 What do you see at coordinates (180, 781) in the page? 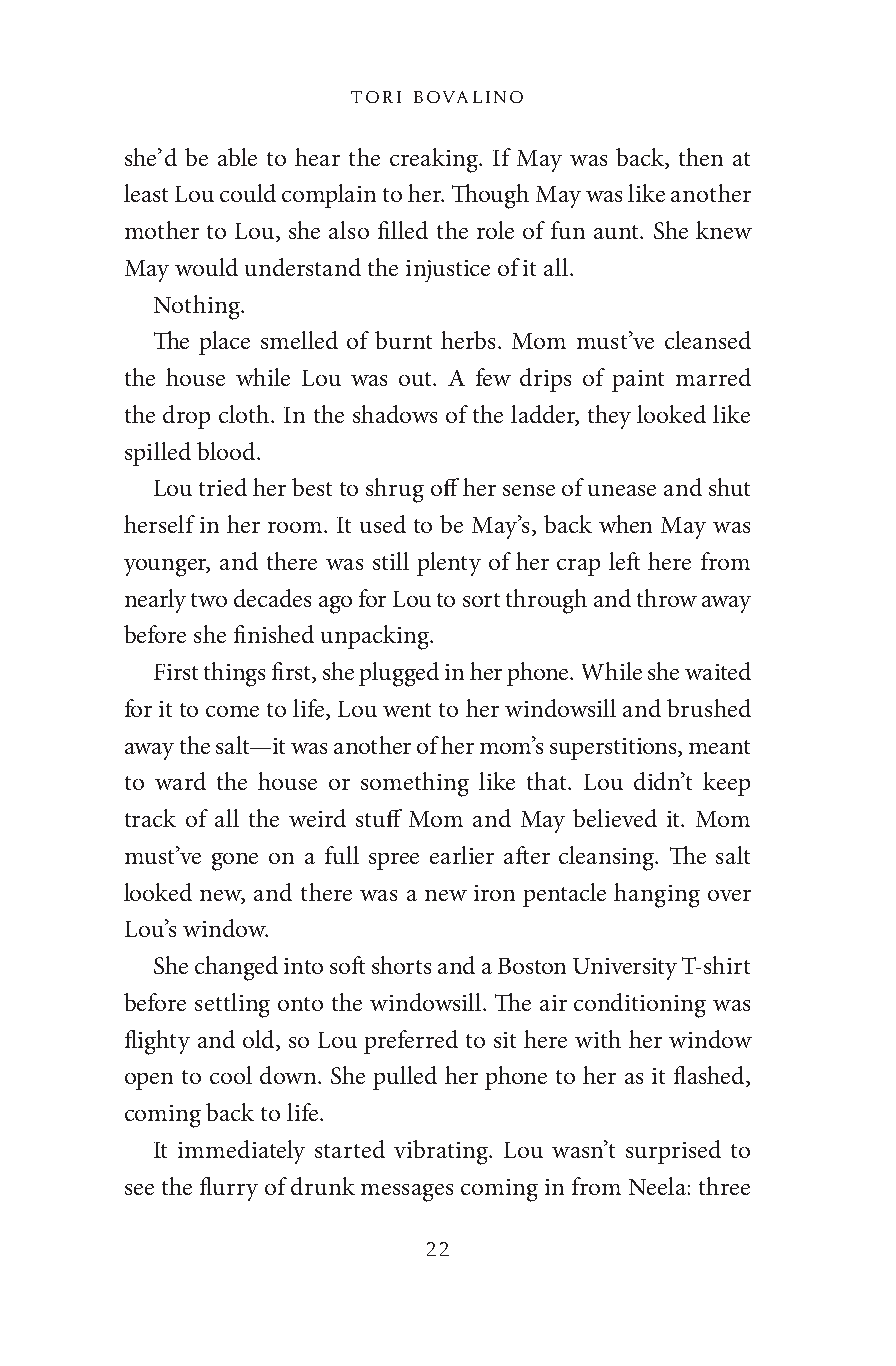
I see `ward` at bounding box center [180, 781].
